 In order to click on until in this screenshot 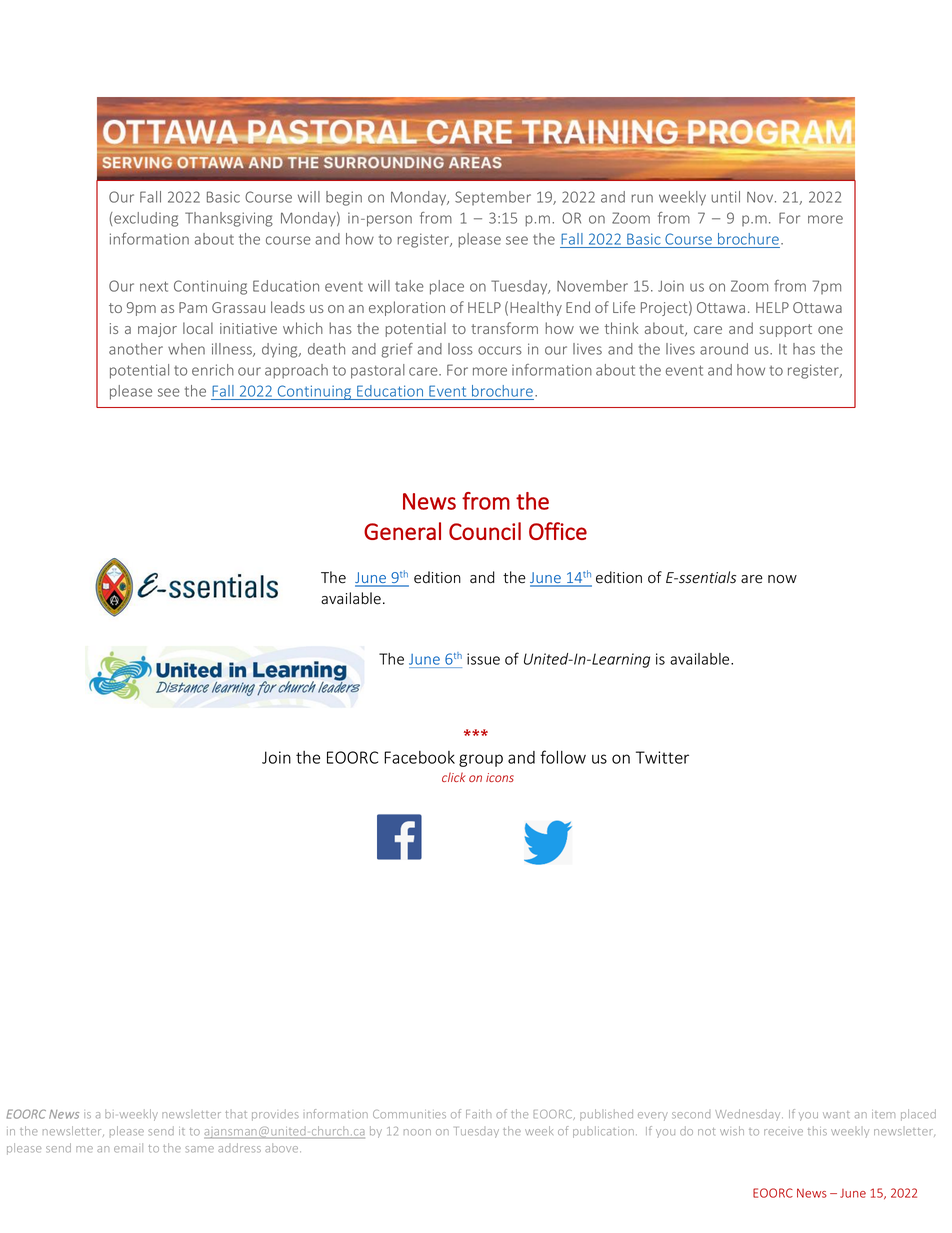, I will do `click(725, 197)`.
